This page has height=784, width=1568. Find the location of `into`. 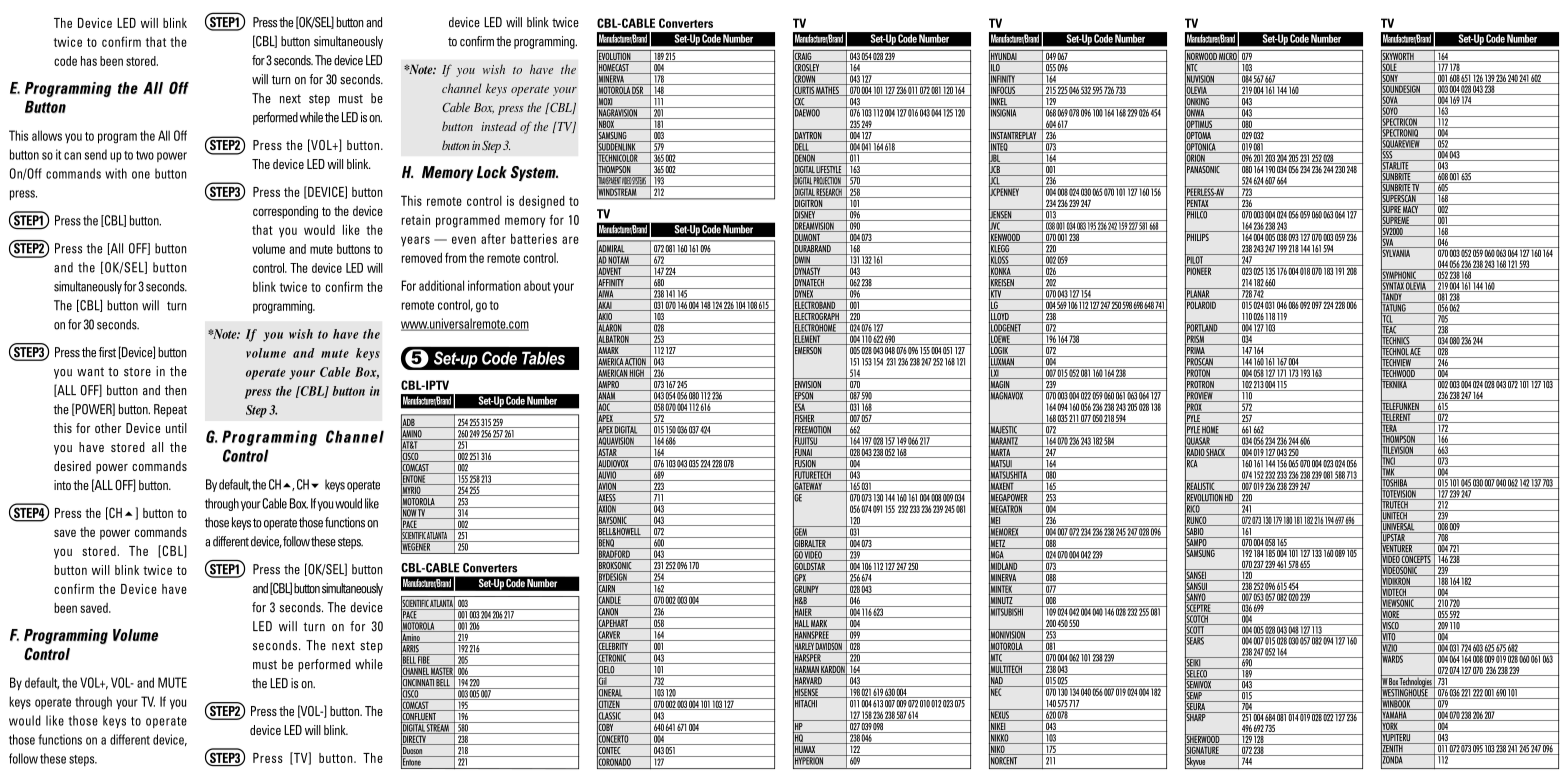

into is located at coordinates (62, 485).
